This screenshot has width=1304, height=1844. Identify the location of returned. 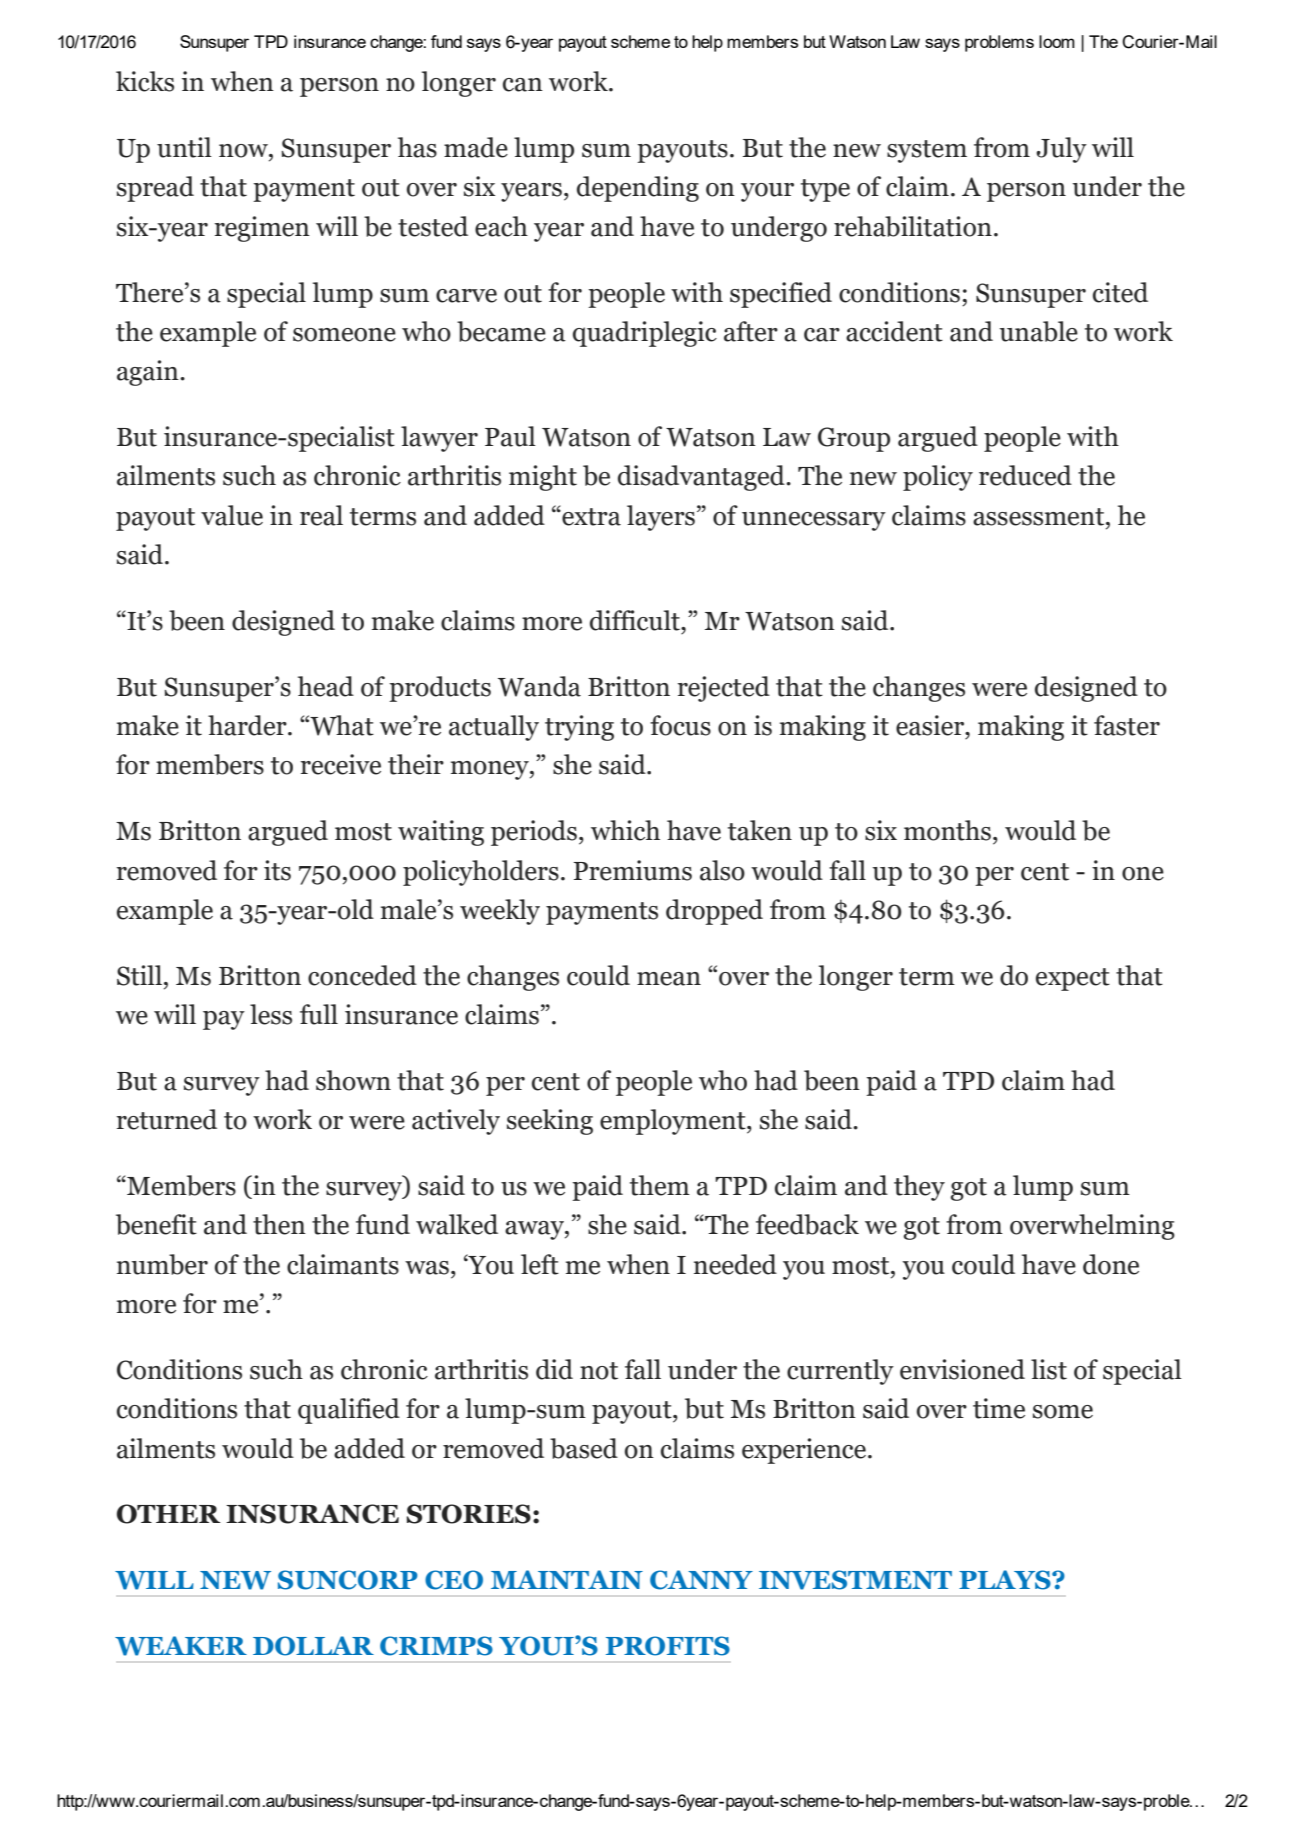
(166, 1119).
